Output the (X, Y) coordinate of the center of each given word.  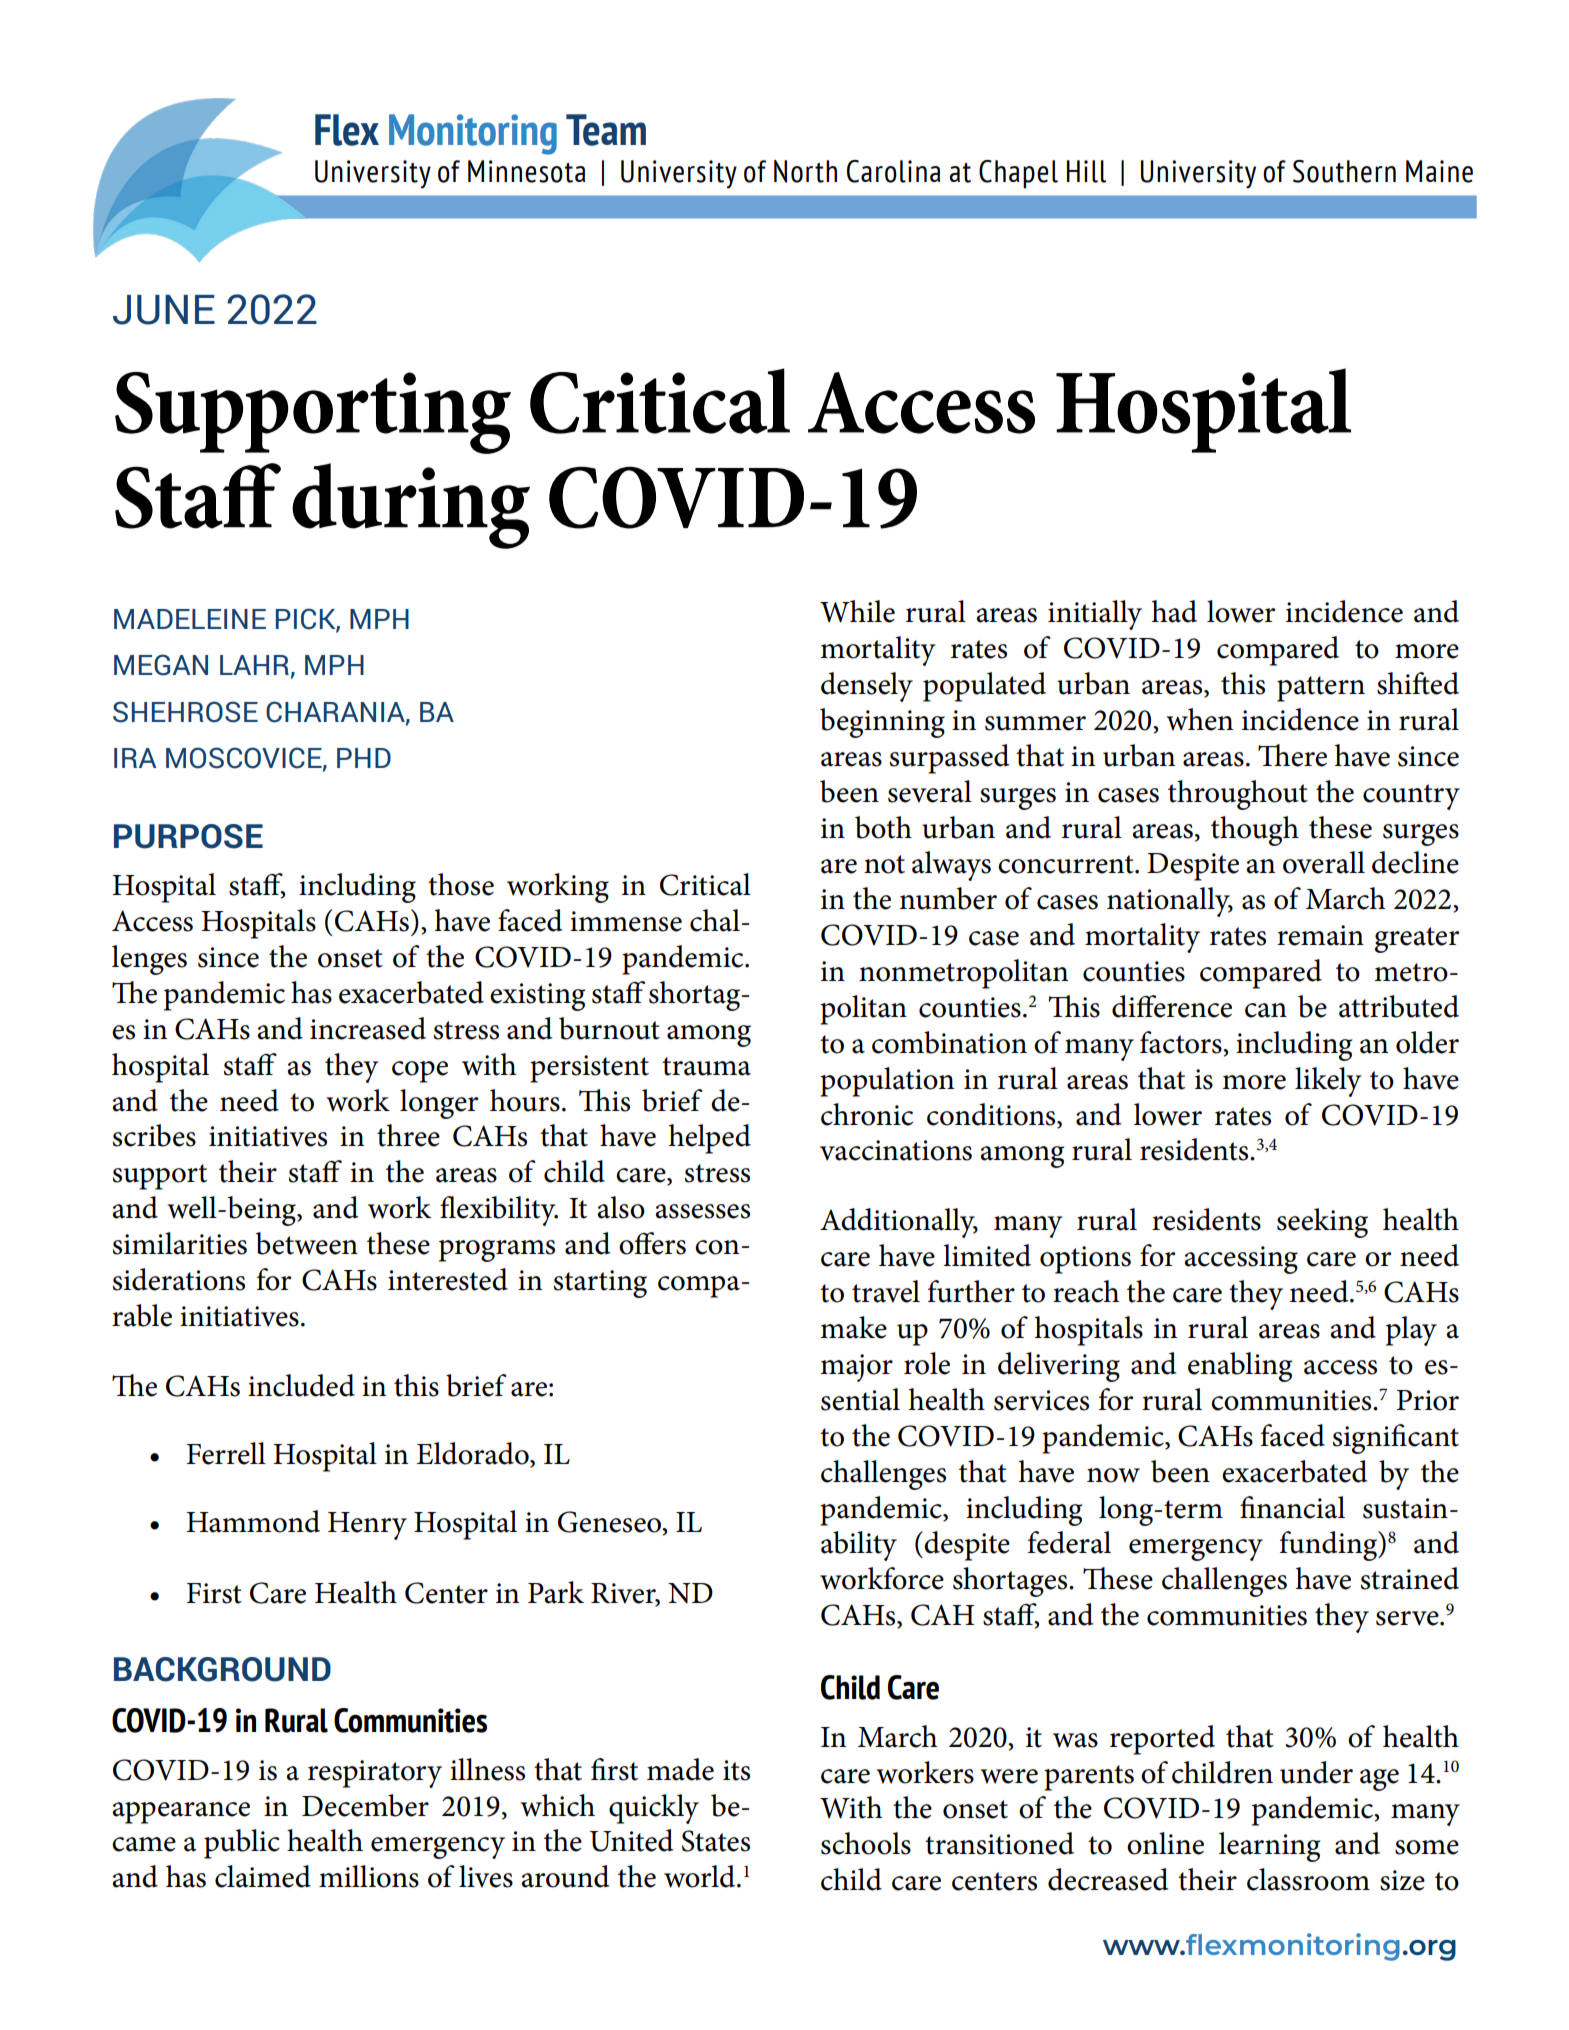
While (857, 611)
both (883, 827)
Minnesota (526, 171)
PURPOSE (188, 836)
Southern (1344, 171)
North (805, 171)
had (1174, 611)
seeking (1322, 1223)
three (408, 1135)
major (856, 1368)
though (1255, 831)
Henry (367, 1526)
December (365, 1805)
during (411, 506)
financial (1292, 1507)
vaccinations (896, 1150)
